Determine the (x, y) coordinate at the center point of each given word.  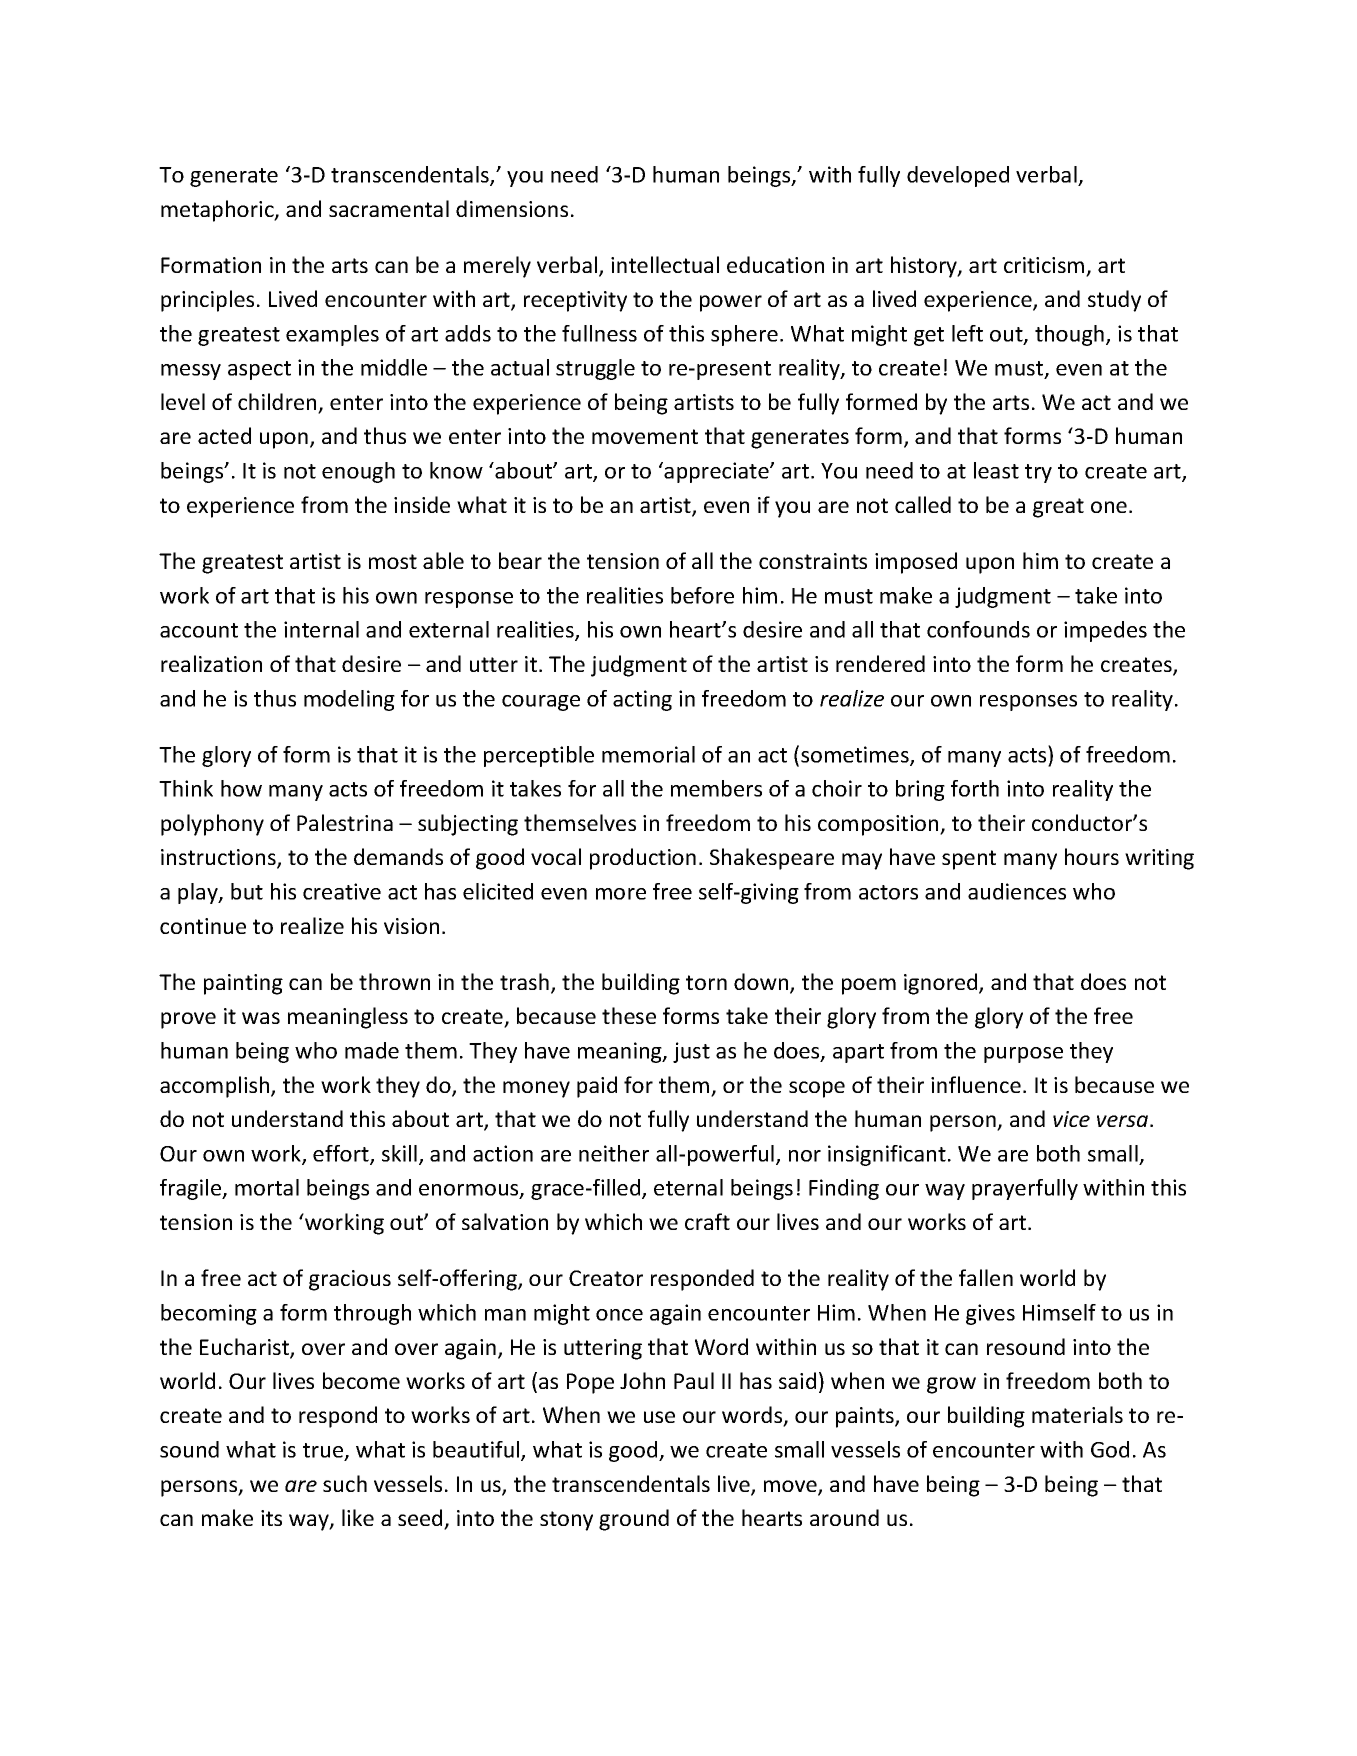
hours (1092, 856)
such (345, 1483)
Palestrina (345, 822)
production (643, 859)
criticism (1045, 266)
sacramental (389, 208)
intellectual (665, 264)
